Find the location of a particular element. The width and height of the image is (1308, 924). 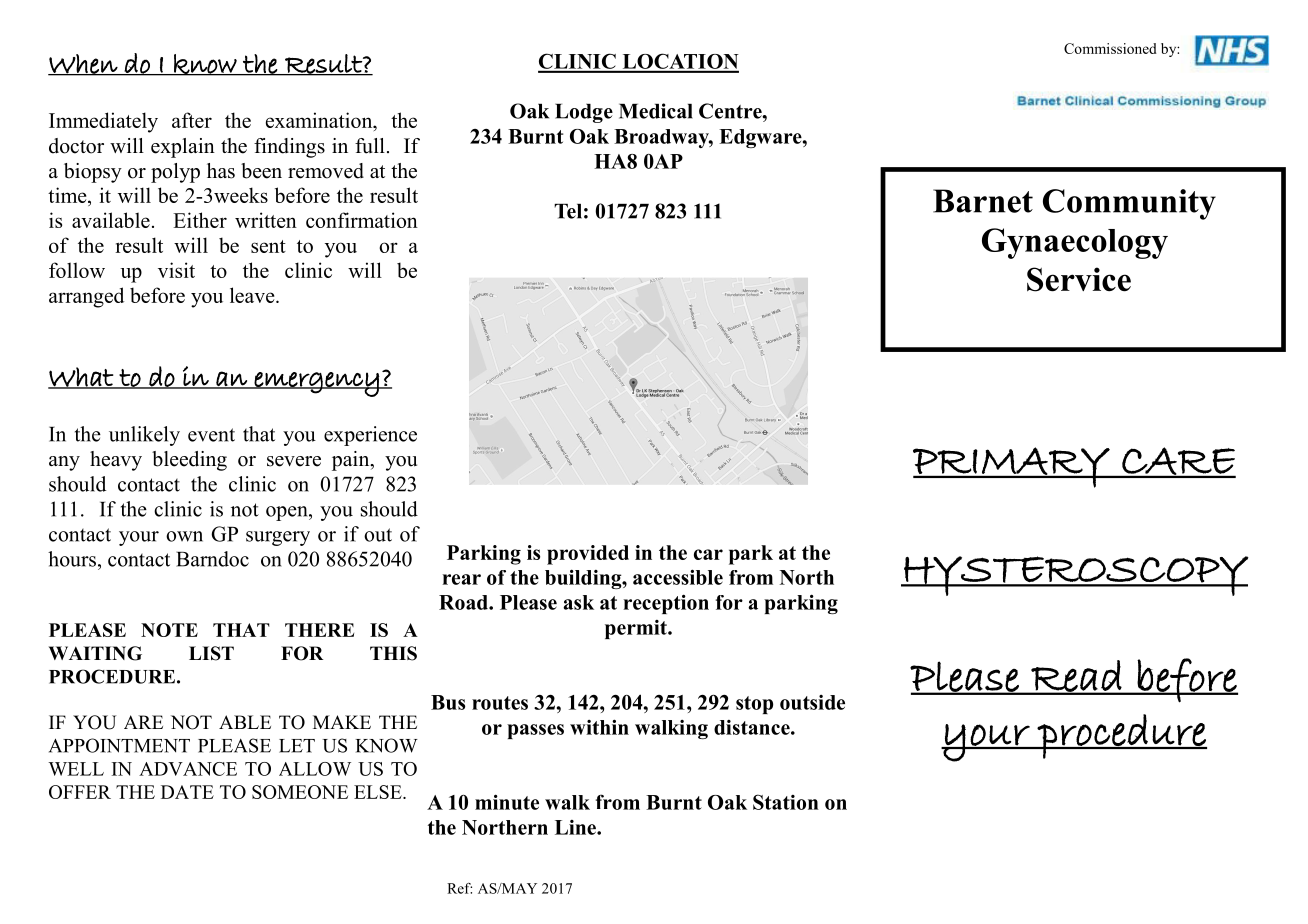

bleeding is located at coordinates (189, 461).
